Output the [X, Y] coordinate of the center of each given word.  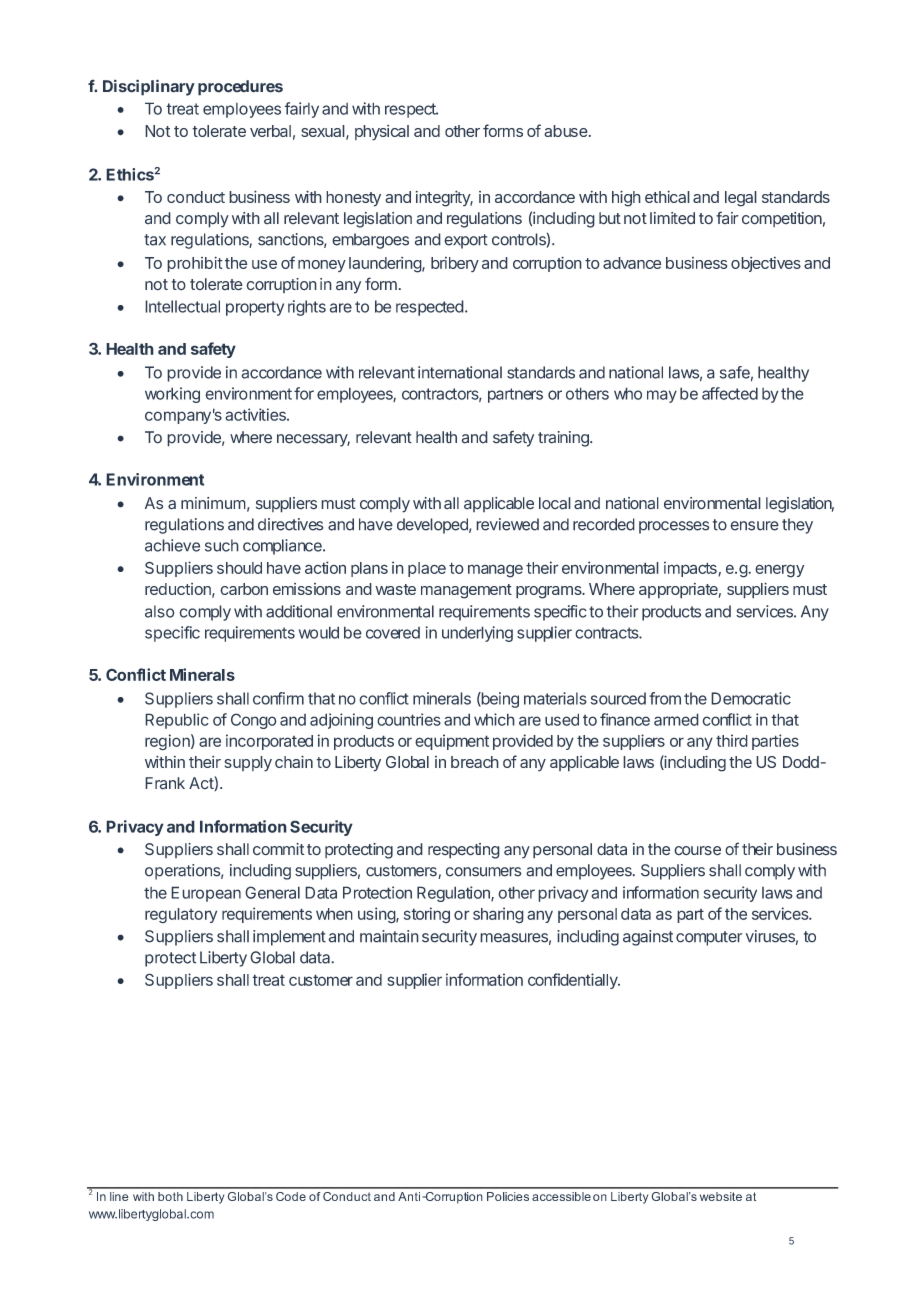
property [255, 308]
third [732, 740]
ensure [754, 526]
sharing [498, 915]
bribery [455, 264]
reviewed [507, 524]
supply [248, 764]
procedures [240, 88]
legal [741, 199]
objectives [766, 264]
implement [289, 938]
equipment [452, 742]
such [222, 545]
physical [382, 133]
